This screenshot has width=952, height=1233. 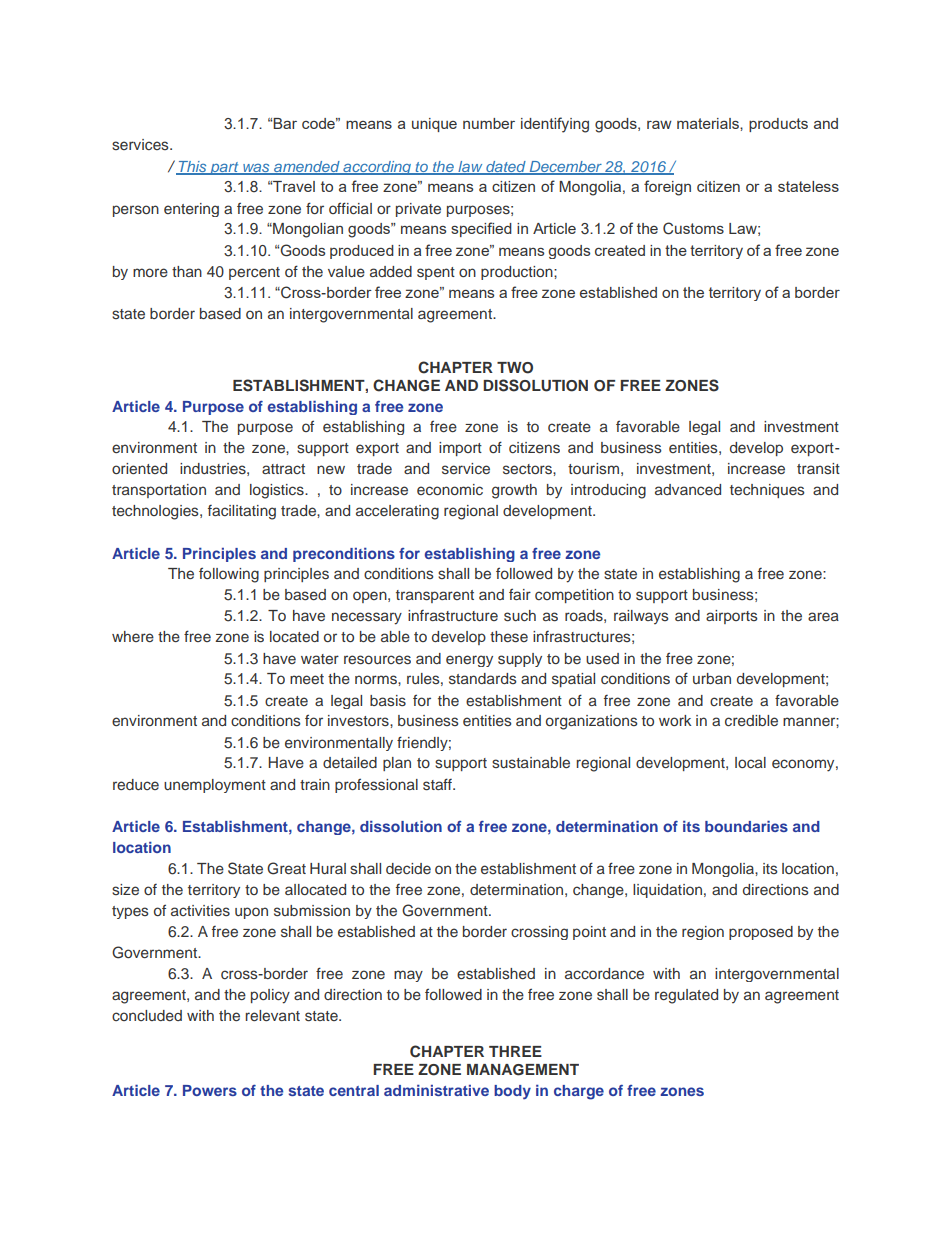 I want to click on unemployment, so click(x=215, y=786).
